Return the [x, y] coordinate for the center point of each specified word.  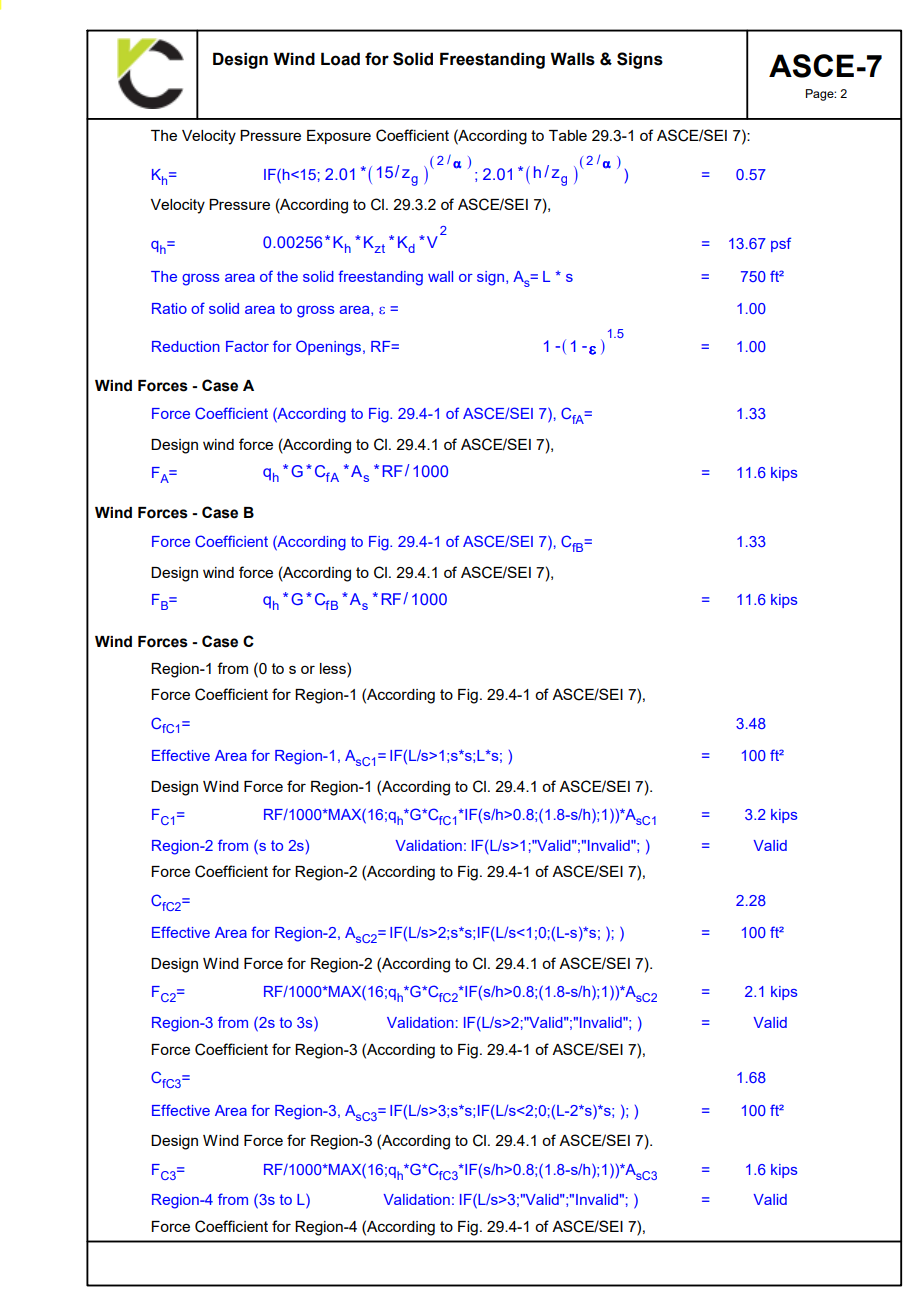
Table [568, 135]
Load [340, 59]
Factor [247, 346]
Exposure [339, 137]
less [334, 668]
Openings [328, 348]
